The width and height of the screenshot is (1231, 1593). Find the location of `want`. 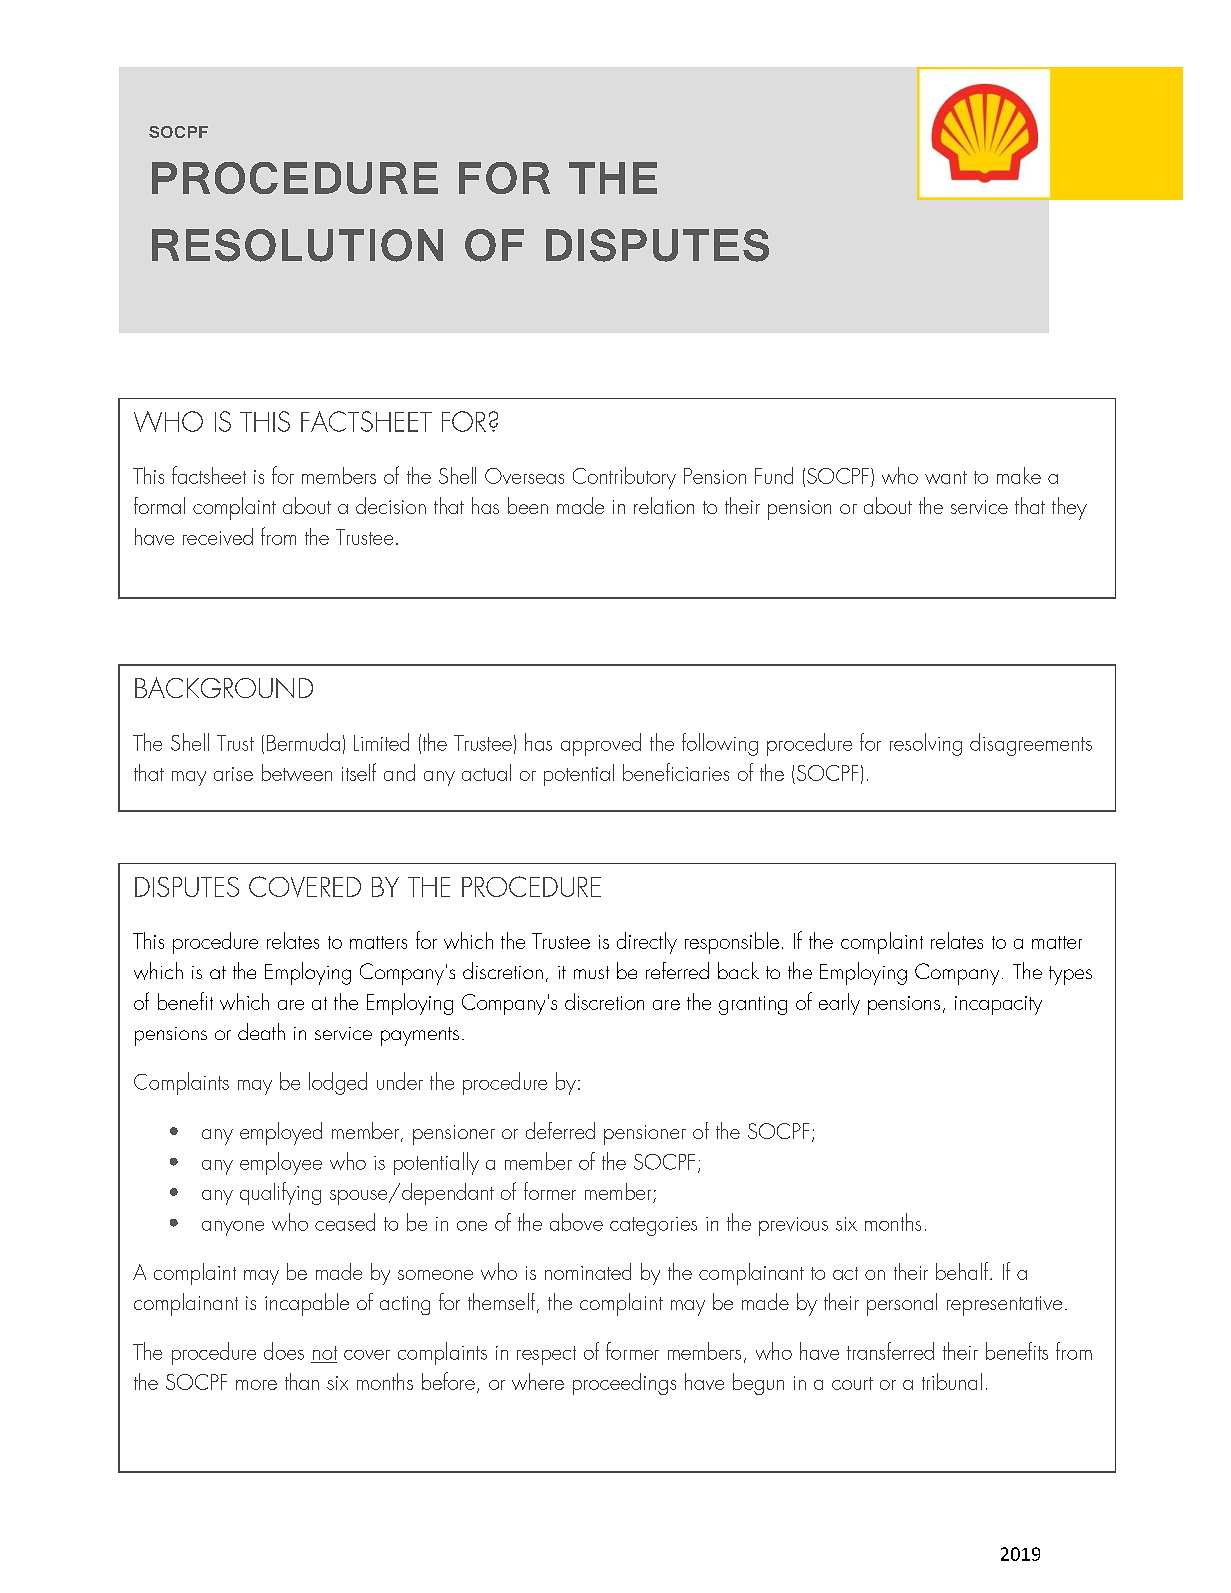

want is located at coordinates (946, 477).
